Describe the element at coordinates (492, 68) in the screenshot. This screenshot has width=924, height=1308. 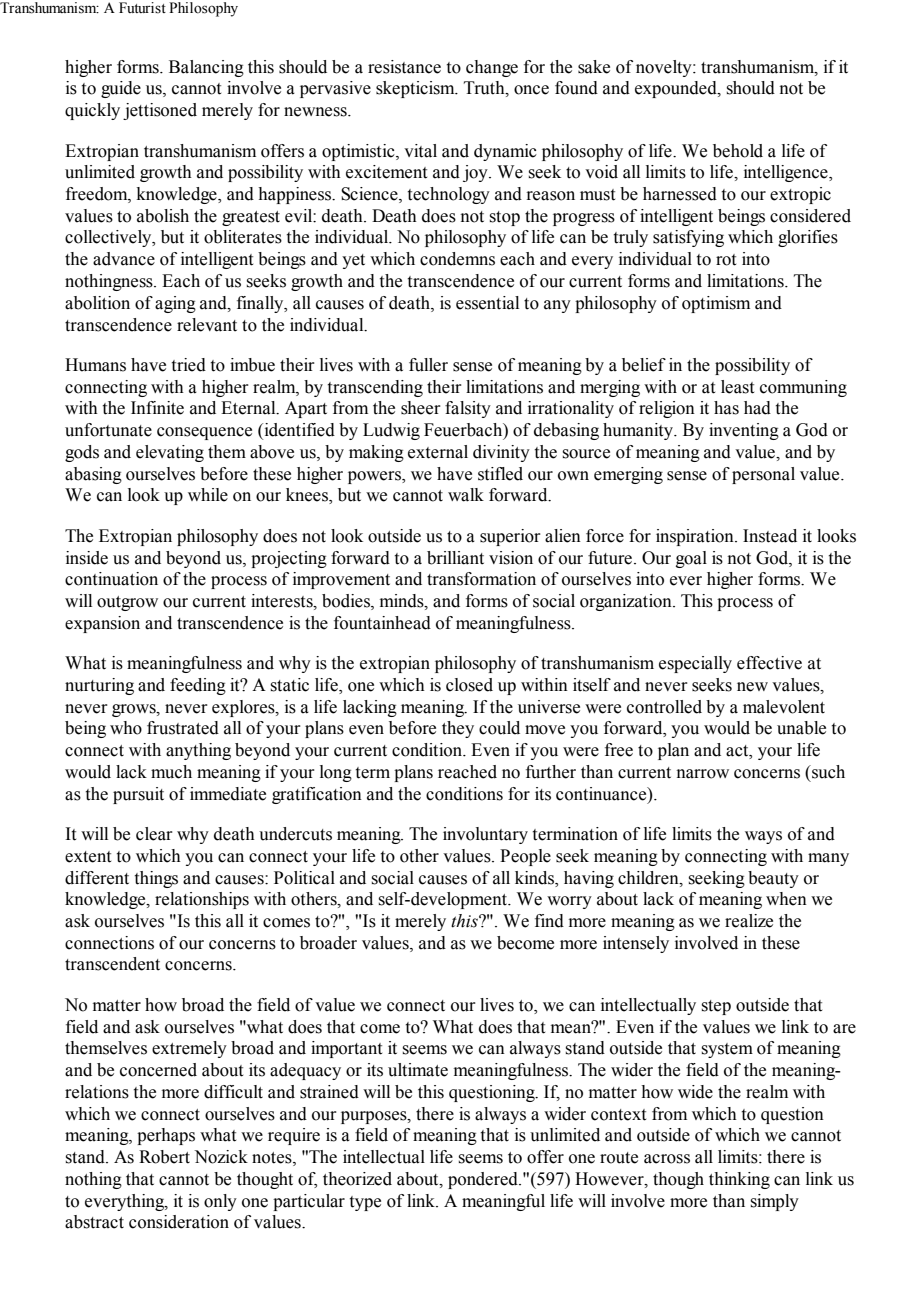
I see `change` at that location.
